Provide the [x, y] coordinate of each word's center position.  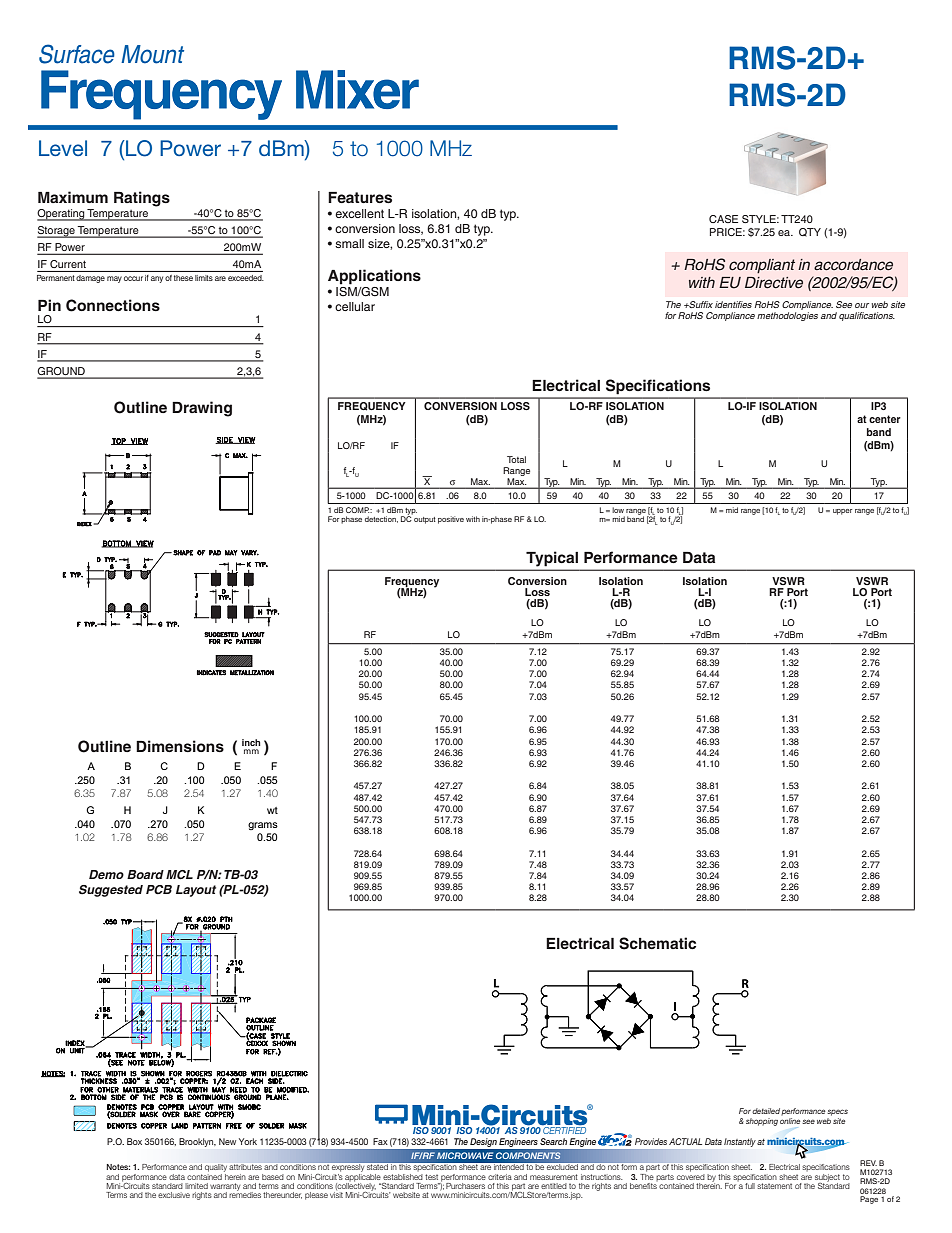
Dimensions [180, 746]
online [790, 1119]
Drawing [202, 409]
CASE [723, 219]
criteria [500, 1177]
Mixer [357, 89]
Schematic [657, 943]
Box [134, 1141]
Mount [152, 54]
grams [263, 826]
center [885, 419]
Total [516, 459]
